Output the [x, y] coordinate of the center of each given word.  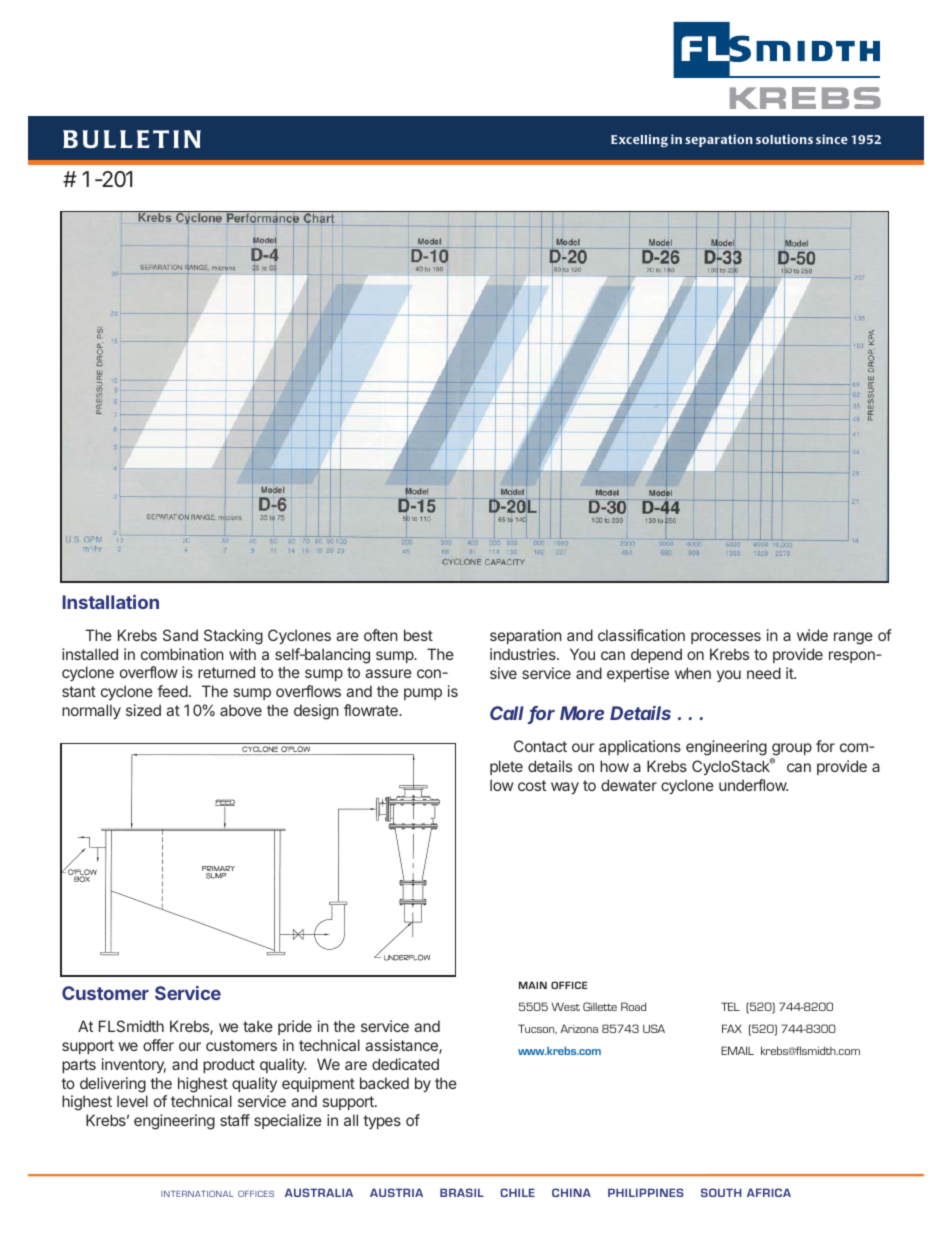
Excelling [639, 140]
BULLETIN [132, 139]
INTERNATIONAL [197, 1193]
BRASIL [462, 1192]
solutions [784, 139]
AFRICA [769, 1192]
